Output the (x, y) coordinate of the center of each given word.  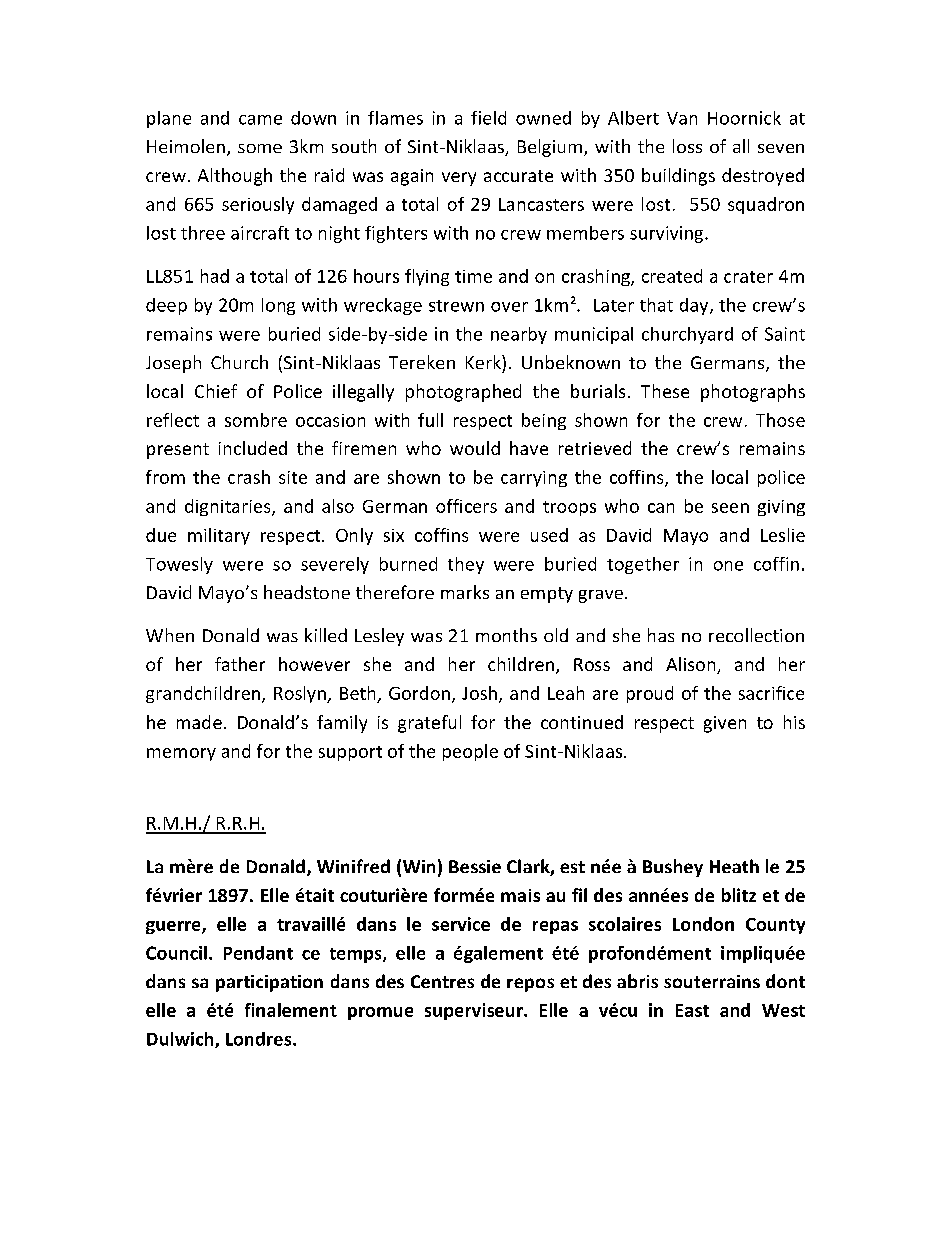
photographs (753, 393)
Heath (734, 866)
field (488, 118)
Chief (216, 391)
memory (181, 754)
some (260, 148)
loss (687, 146)
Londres (260, 1039)
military (219, 536)
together (643, 565)
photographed (463, 393)
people (470, 752)
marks (465, 592)
